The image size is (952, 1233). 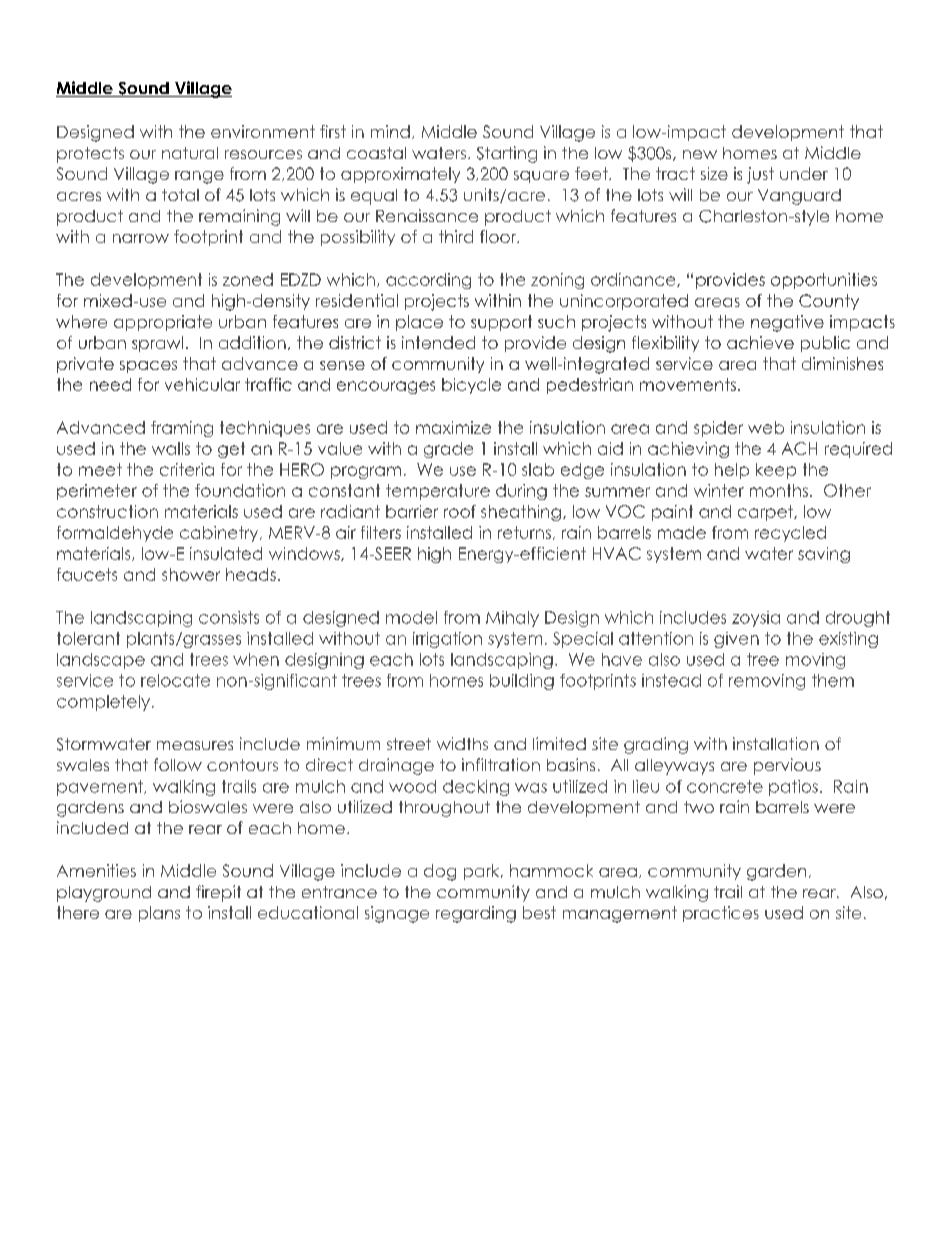 What do you see at coordinates (460, 511) in the page?
I see `roof` at bounding box center [460, 511].
